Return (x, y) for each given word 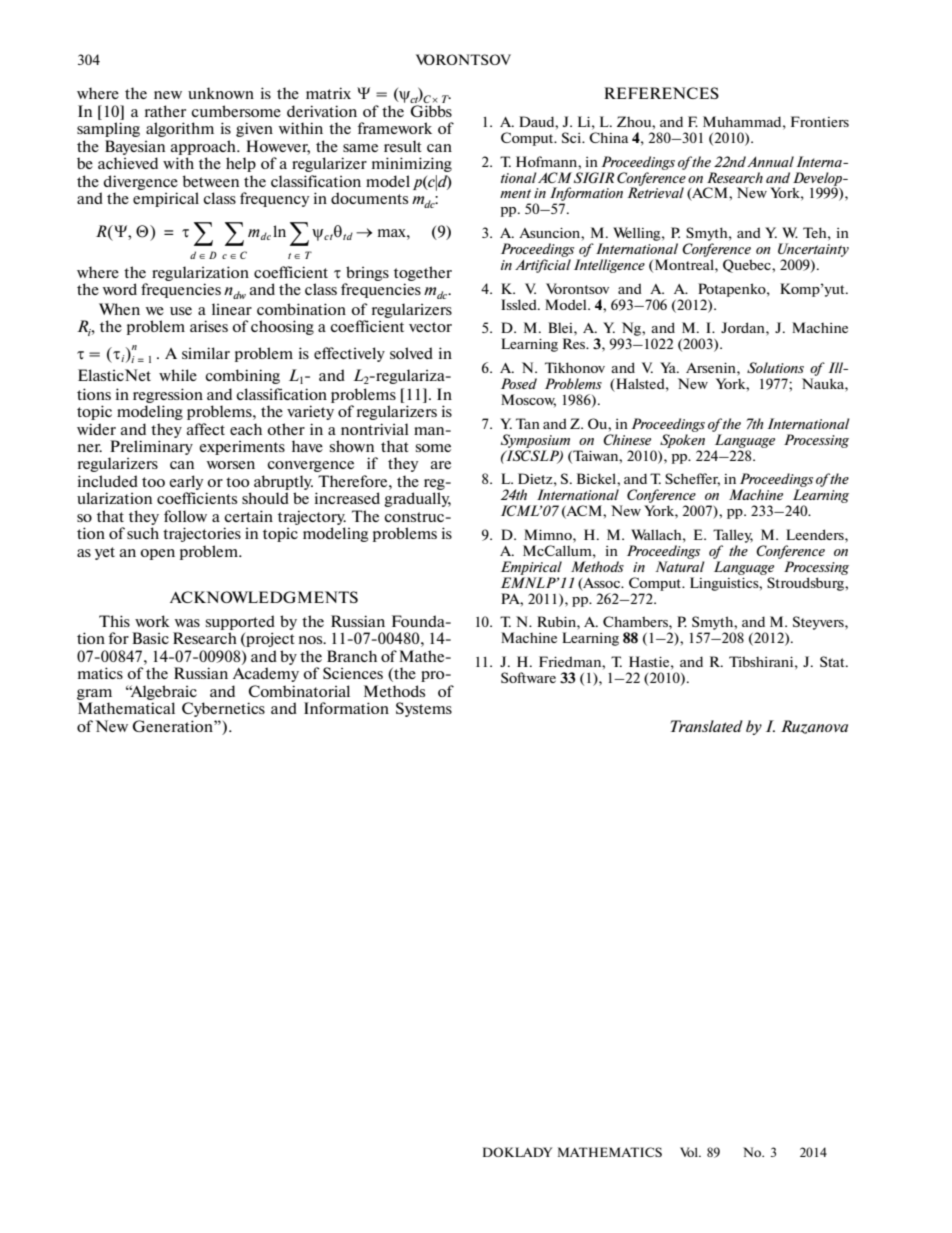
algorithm (180, 129)
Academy (266, 674)
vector (430, 327)
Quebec (748, 266)
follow (185, 516)
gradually (417, 499)
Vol (690, 1152)
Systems (424, 709)
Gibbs (431, 111)
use (181, 311)
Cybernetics (223, 709)
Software (528, 677)
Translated (707, 726)
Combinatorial (299, 691)
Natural (680, 566)
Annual (770, 161)
